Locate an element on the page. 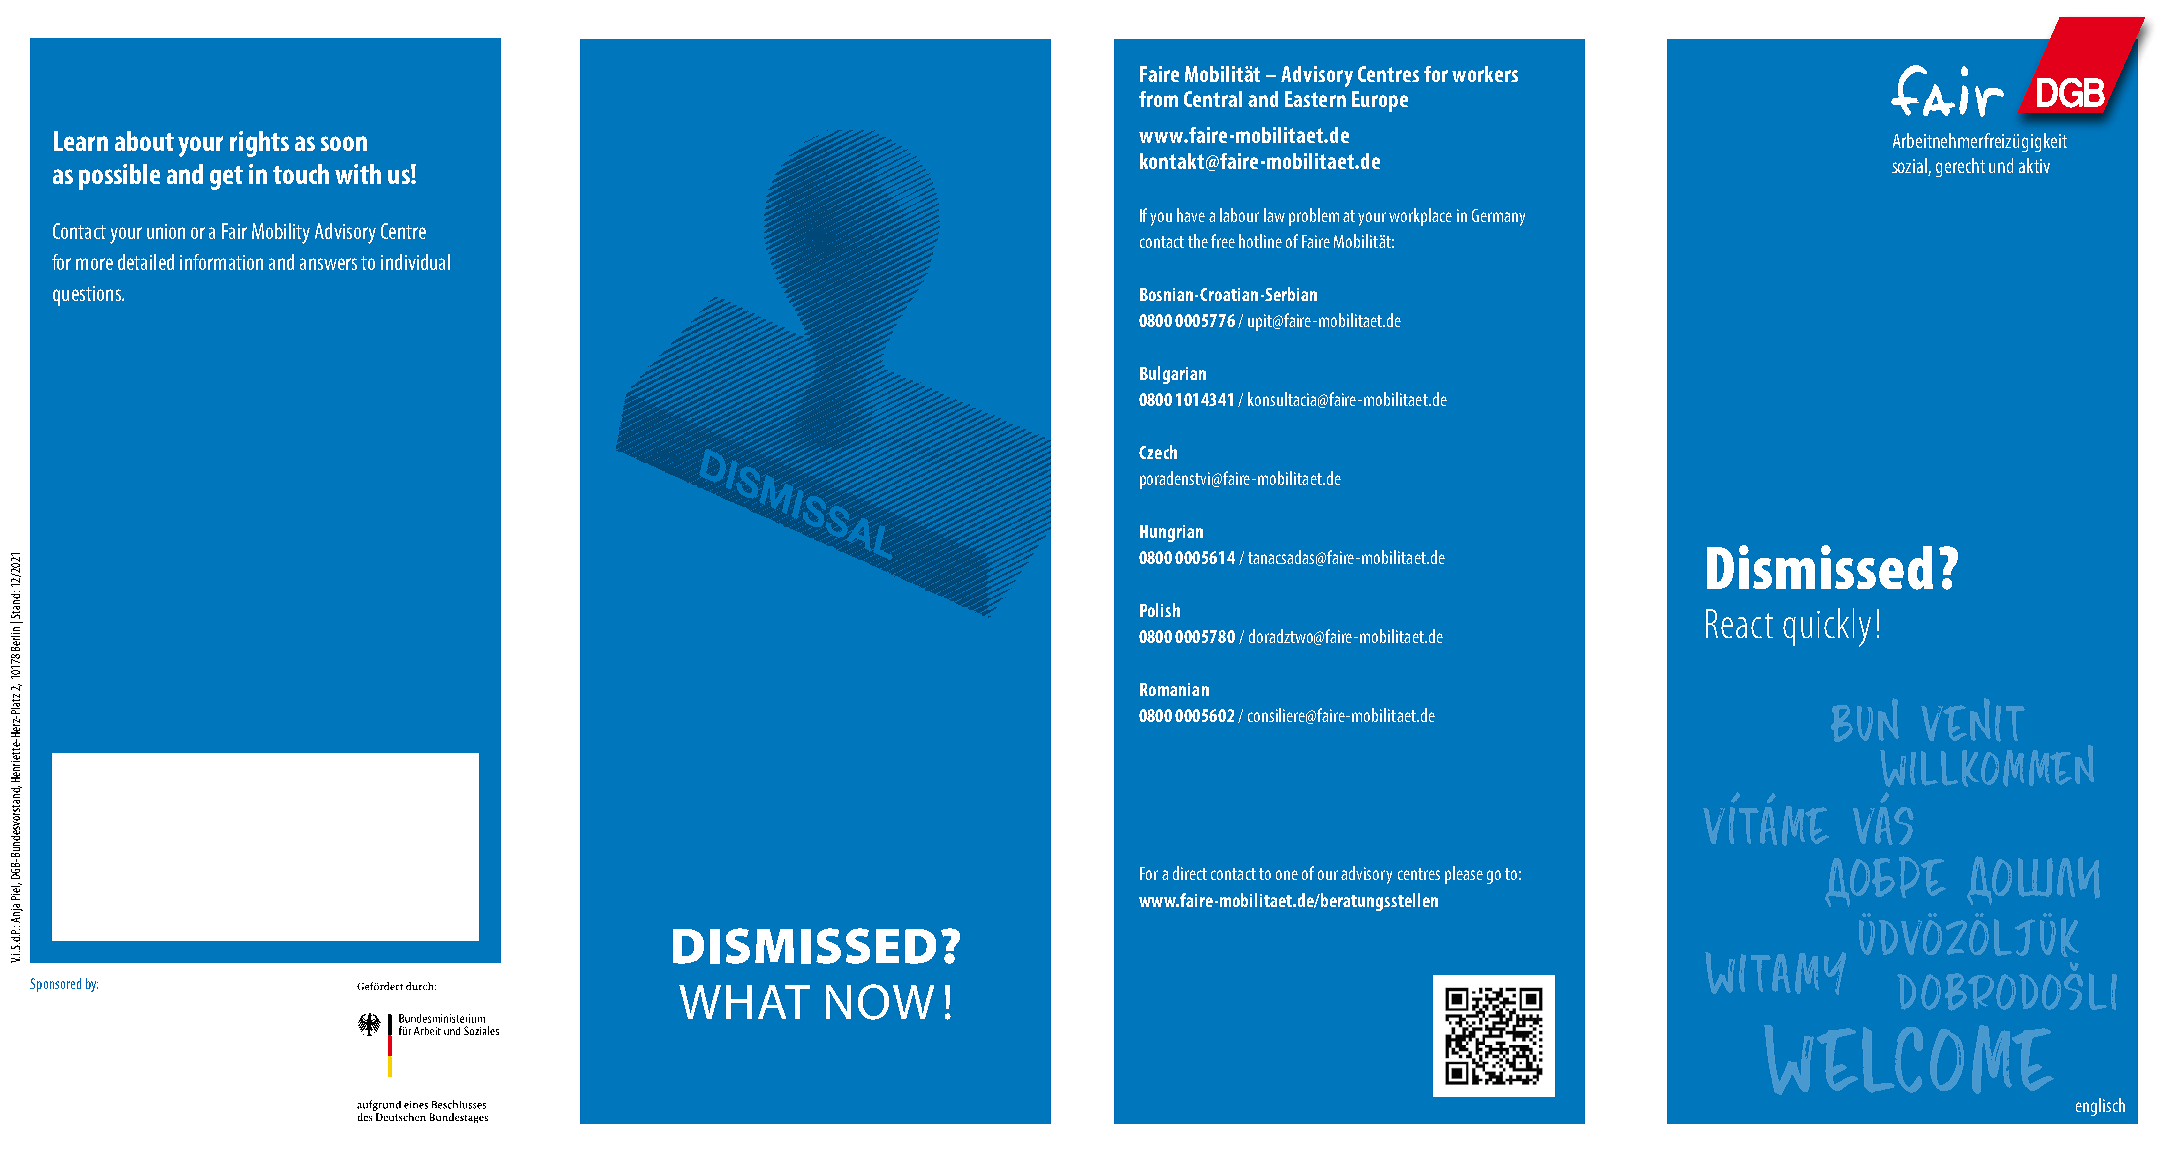 The height and width of the image is (1162, 2179). Germany is located at coordinates (1498, 217).
